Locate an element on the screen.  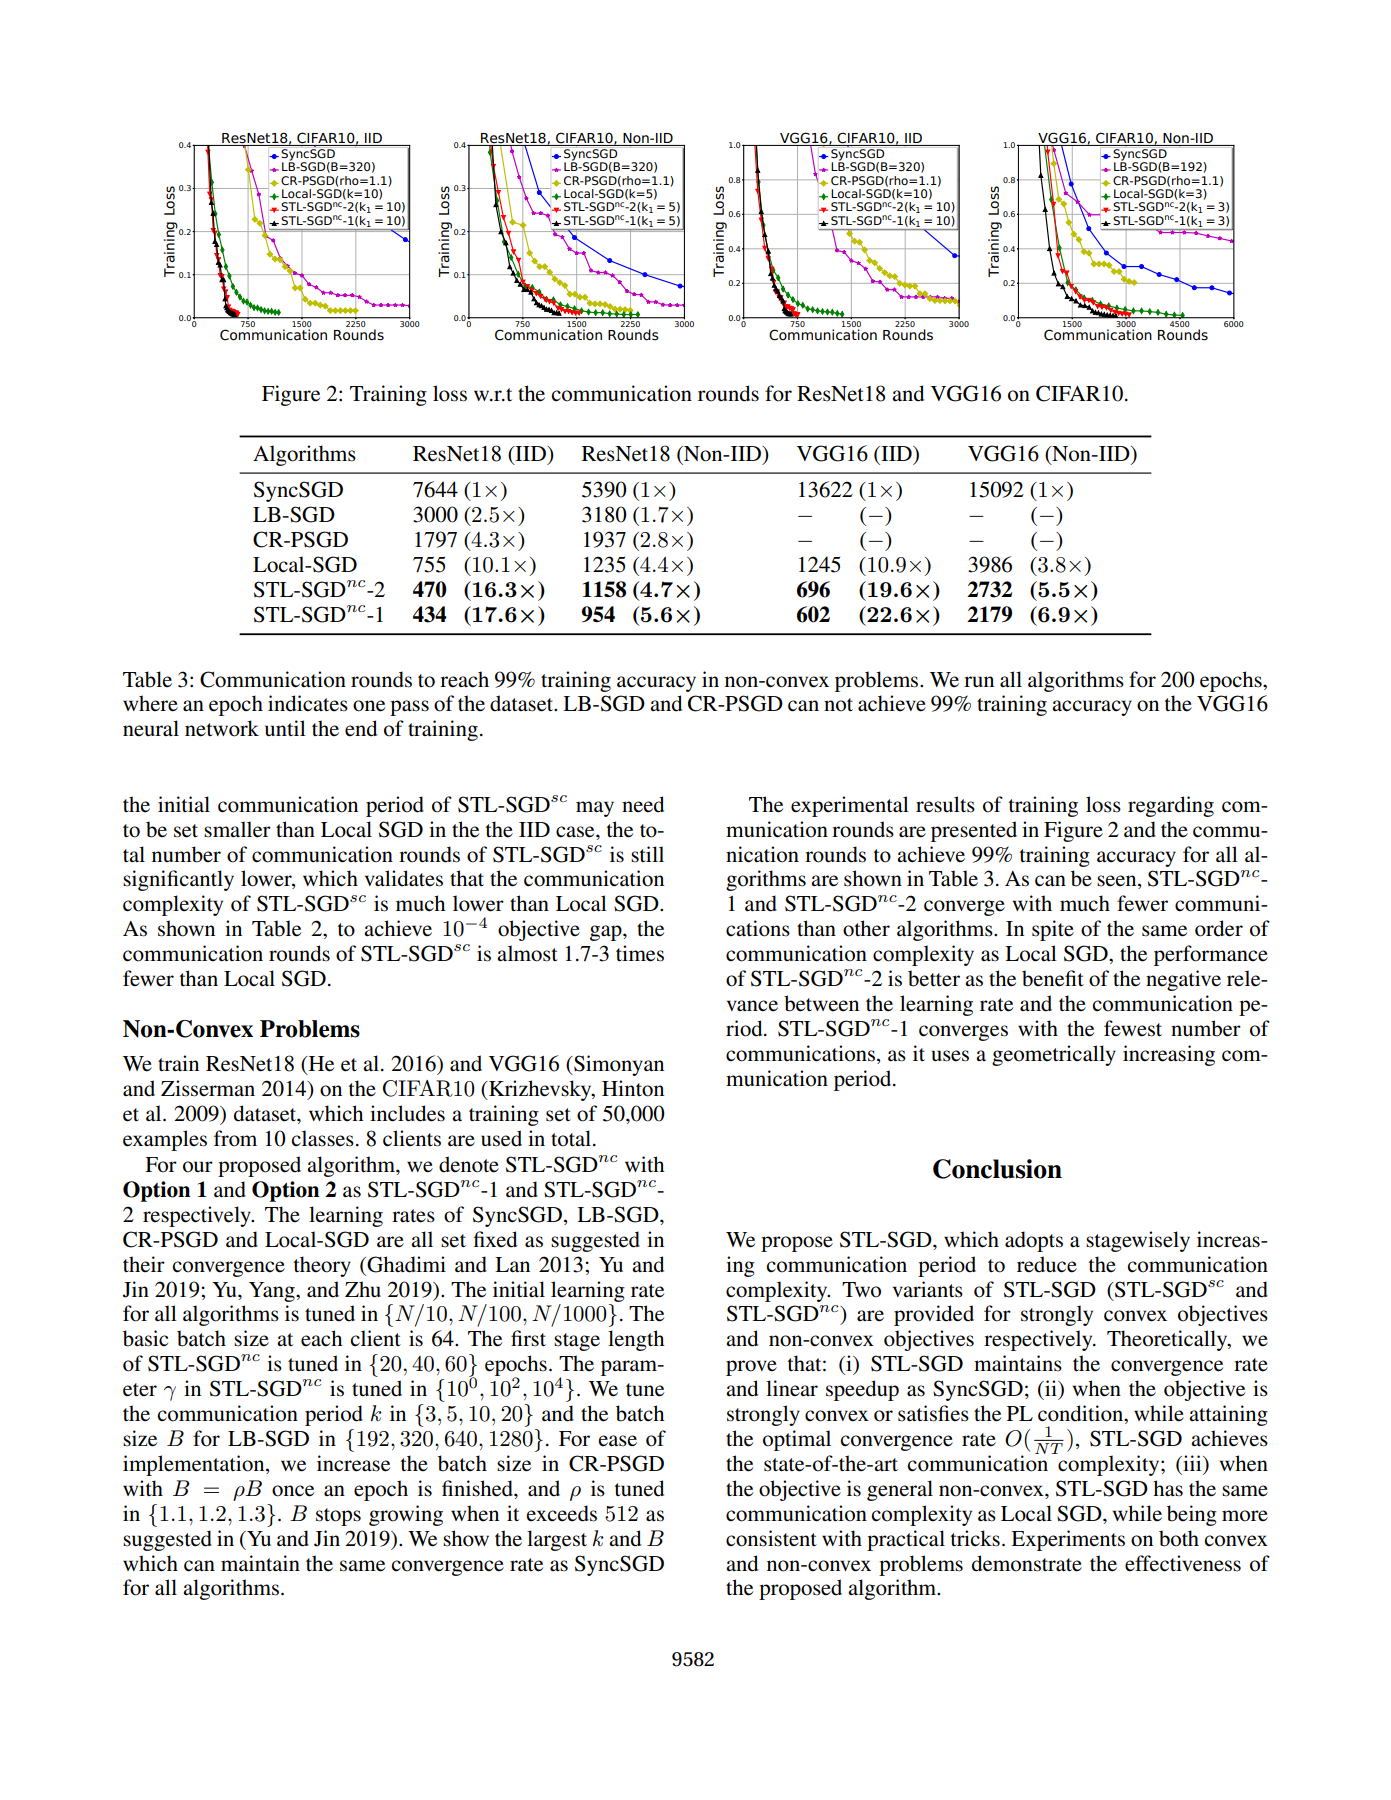
significantly is located at coordinates (178, 880).
